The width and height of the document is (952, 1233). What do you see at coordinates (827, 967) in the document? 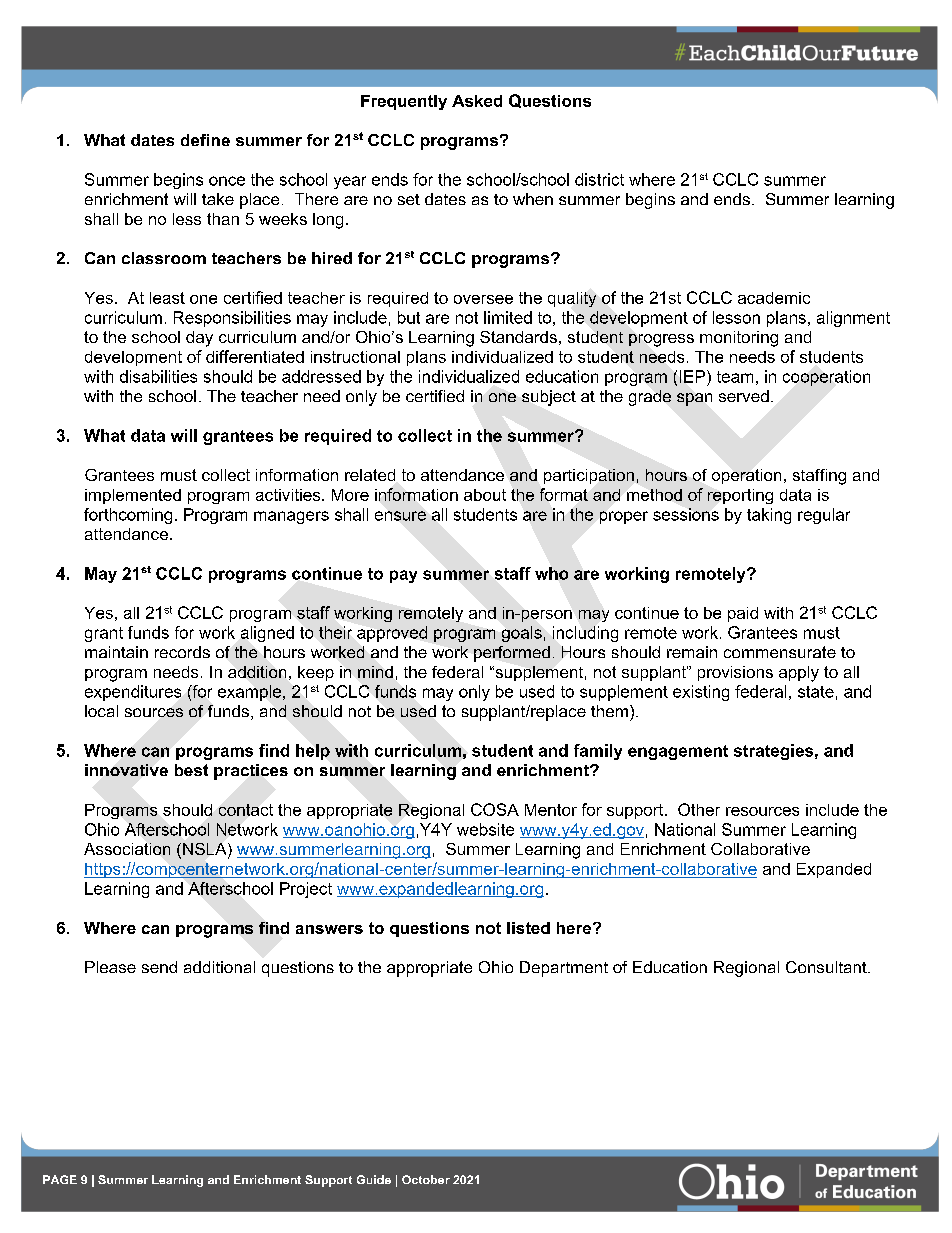
I see `Consultant` at bounding box center [827, 967].
